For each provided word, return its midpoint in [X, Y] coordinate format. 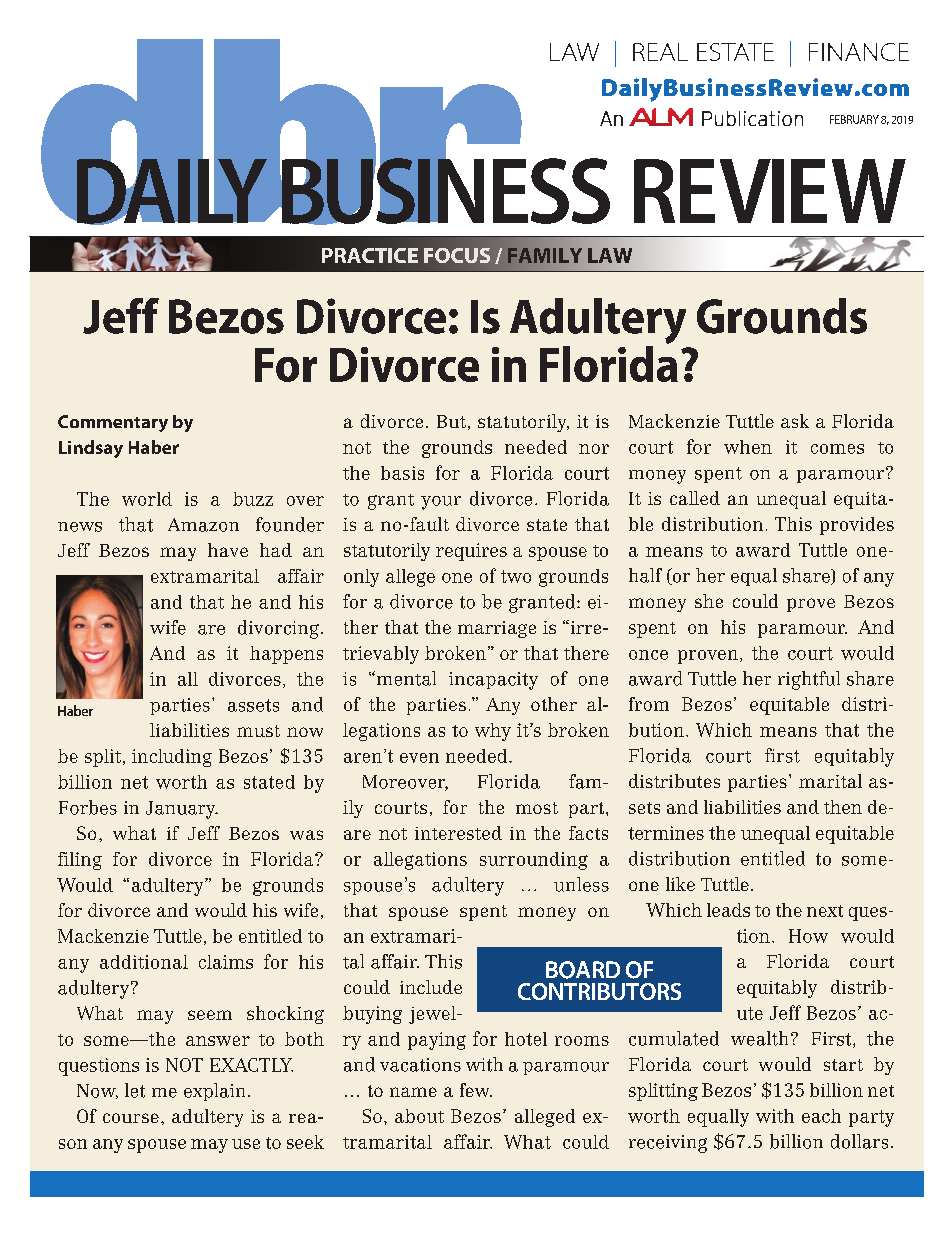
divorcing [278, 629]
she [709, 601]
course [131, 1118]
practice [370, 255]
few [476, 1090]
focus [457, 255]
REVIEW [770, 191]
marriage [497, 629]
